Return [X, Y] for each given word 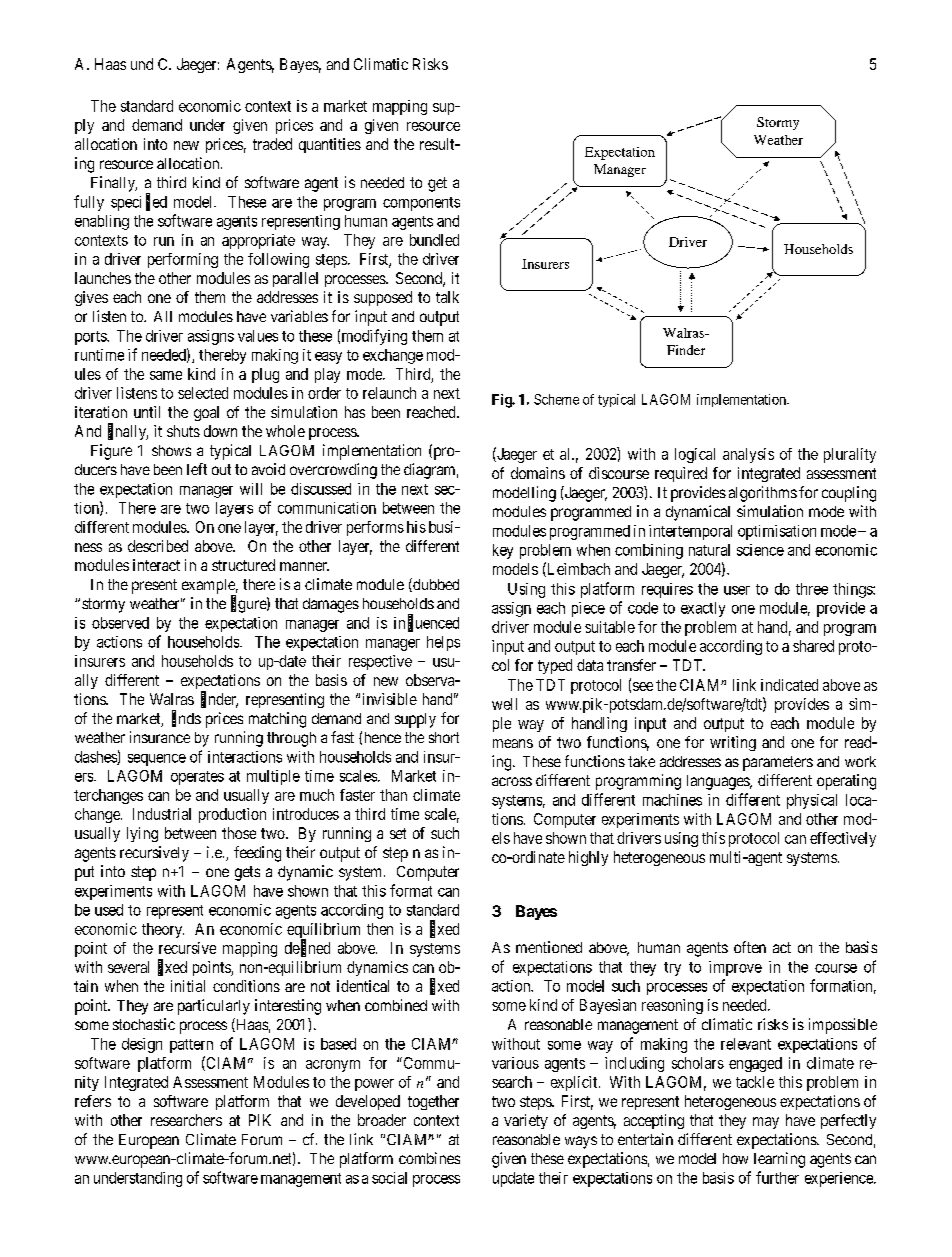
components [421, 204]
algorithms [763, 494]
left [197, 469]
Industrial [162, 814]
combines [429, 1158]
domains [538, 473]
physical [812, 801]
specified [139, 202]
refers [93, 1101]
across [512, 781]
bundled [434, 240]
